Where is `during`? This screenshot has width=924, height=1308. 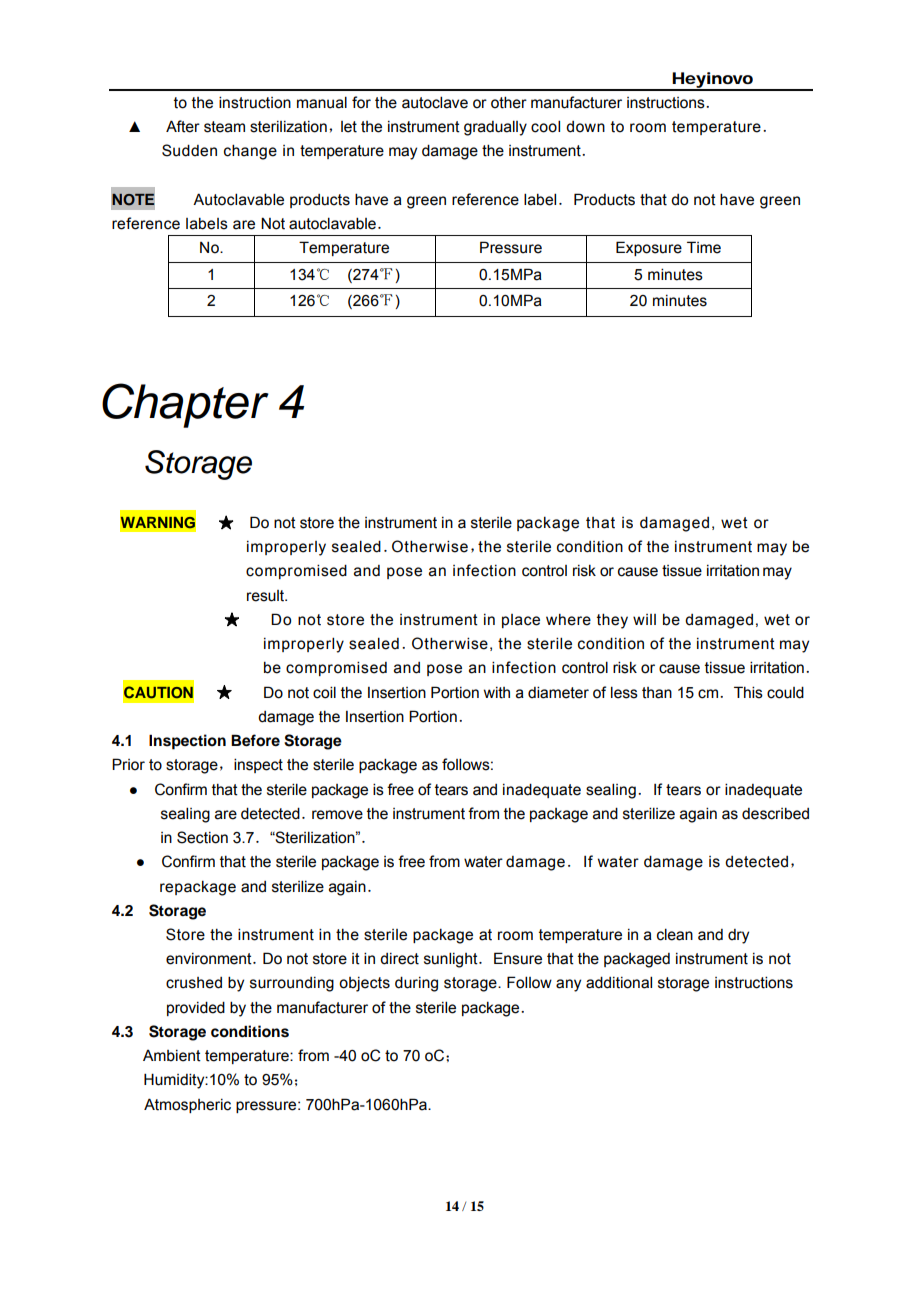 during is located at coordinates (416, 984).
